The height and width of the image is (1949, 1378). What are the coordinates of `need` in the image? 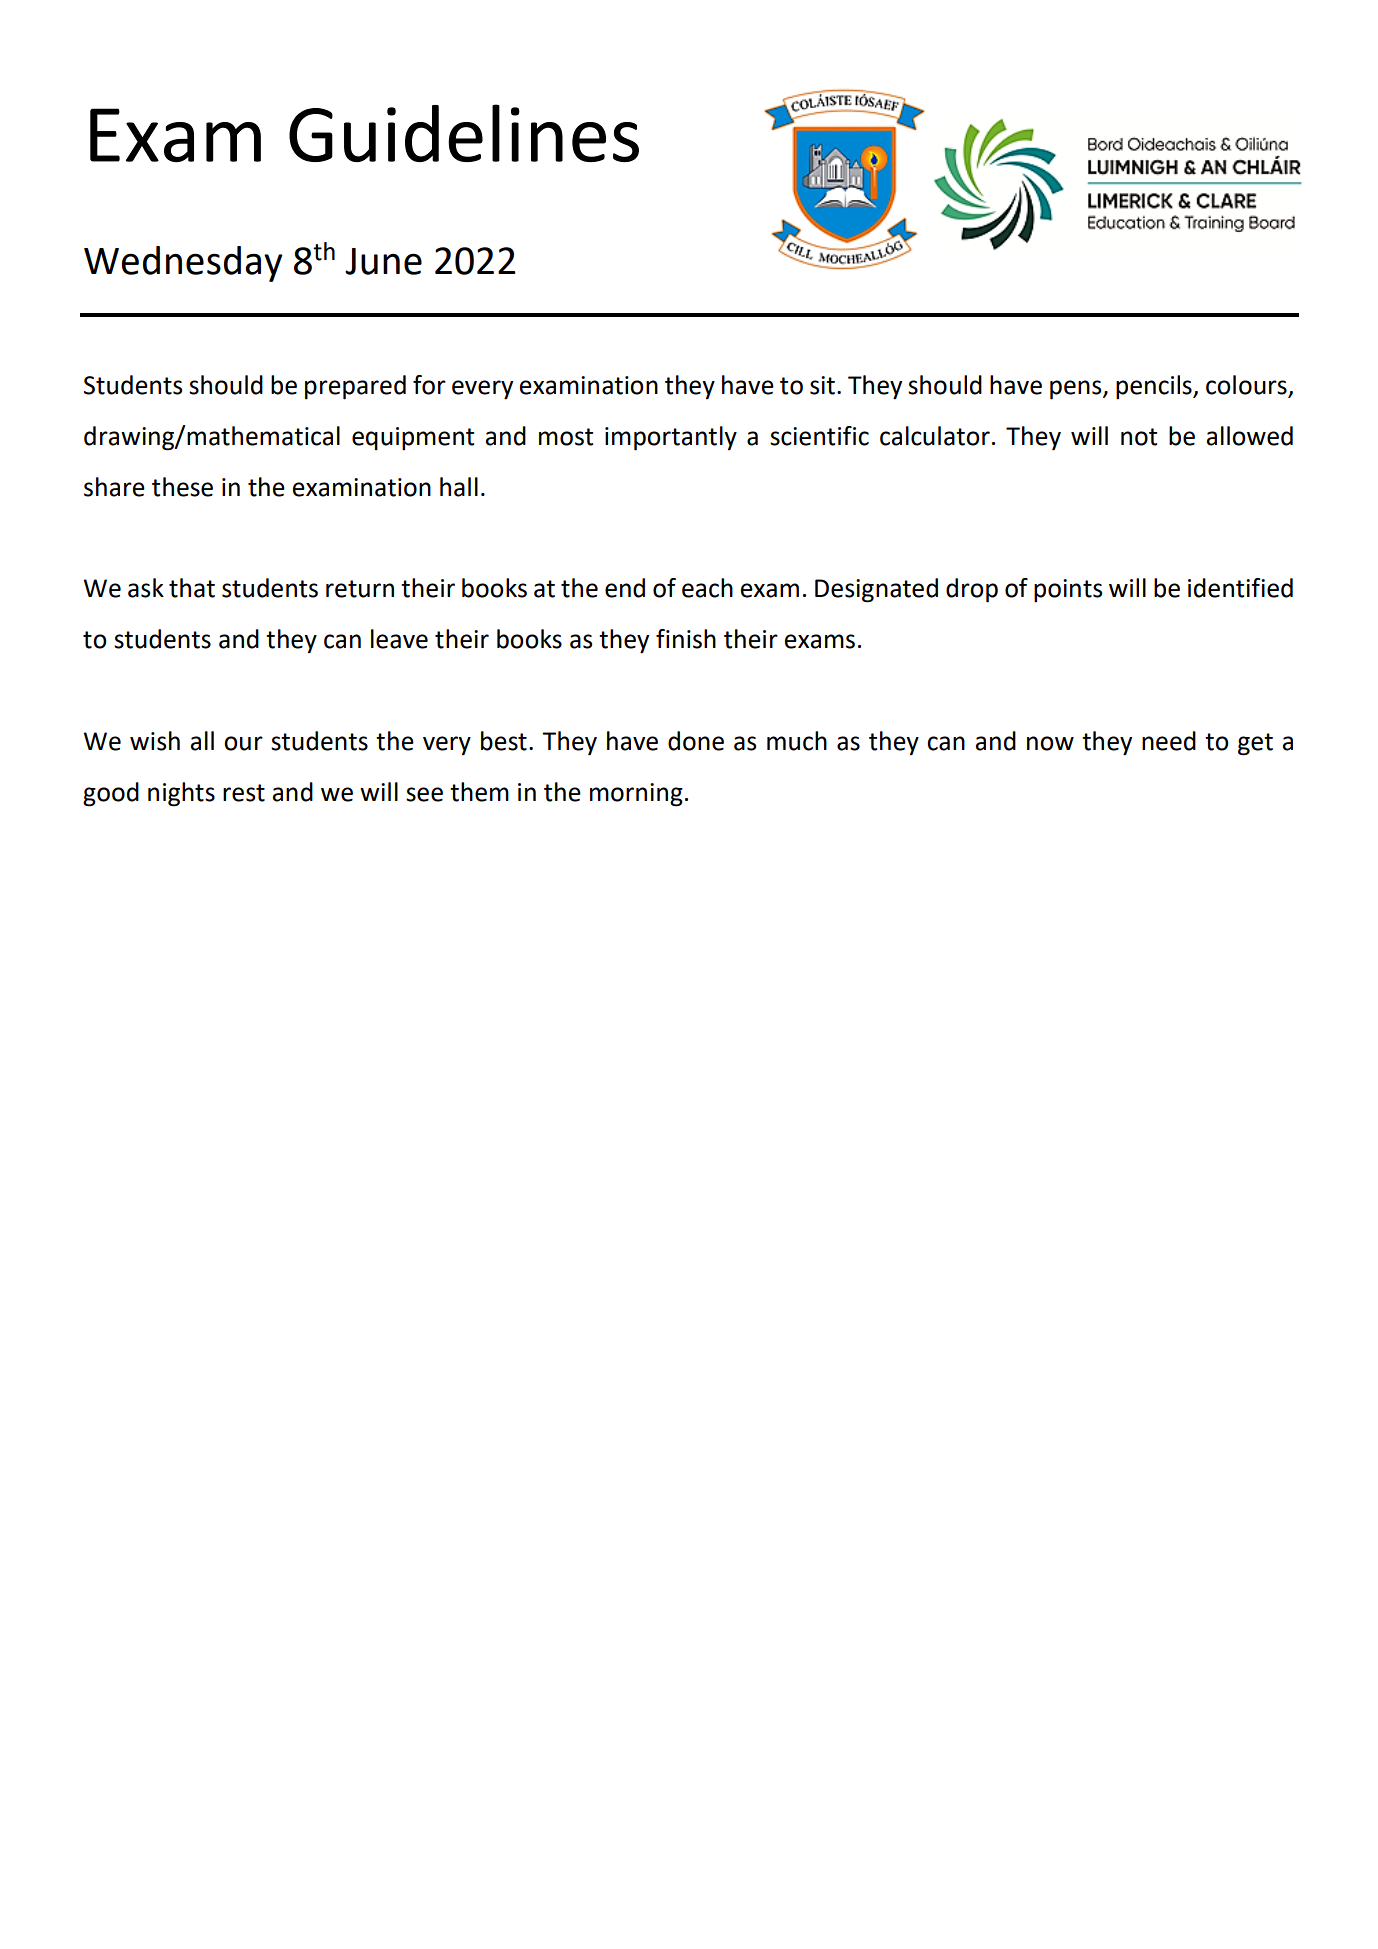 It's located at (1169, 741).
